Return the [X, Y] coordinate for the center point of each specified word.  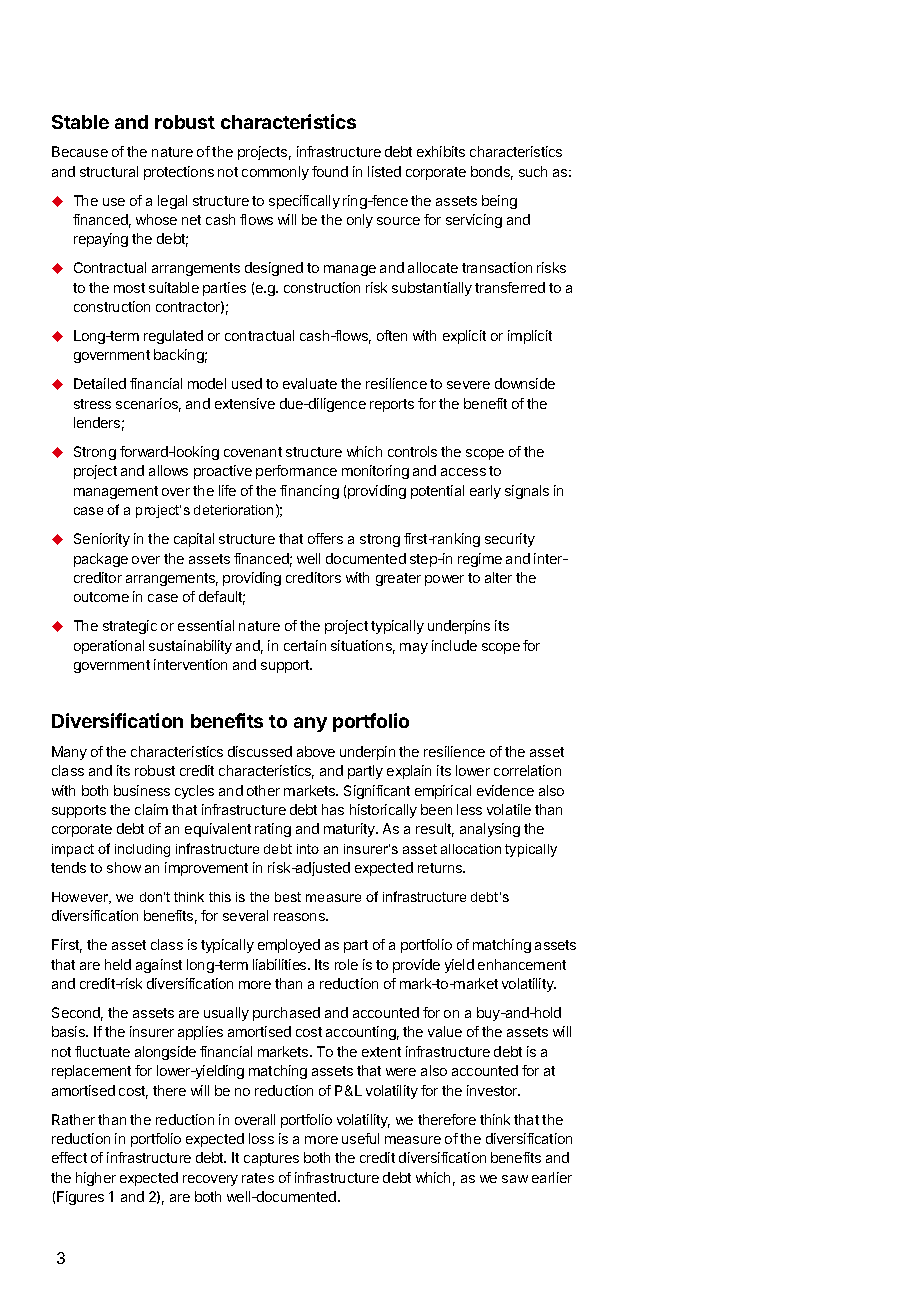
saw [515, 1179]
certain [305, 645]
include [454, 645]
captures [271, 1159]
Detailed [100, 383]
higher [96, 1179]
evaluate [310, 383]
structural [109, 171]
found [330, 171]
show [124, 867]
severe [468, 385]
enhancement [522, 964]
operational [109, 647]
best [288, 897]
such [533, 171]
